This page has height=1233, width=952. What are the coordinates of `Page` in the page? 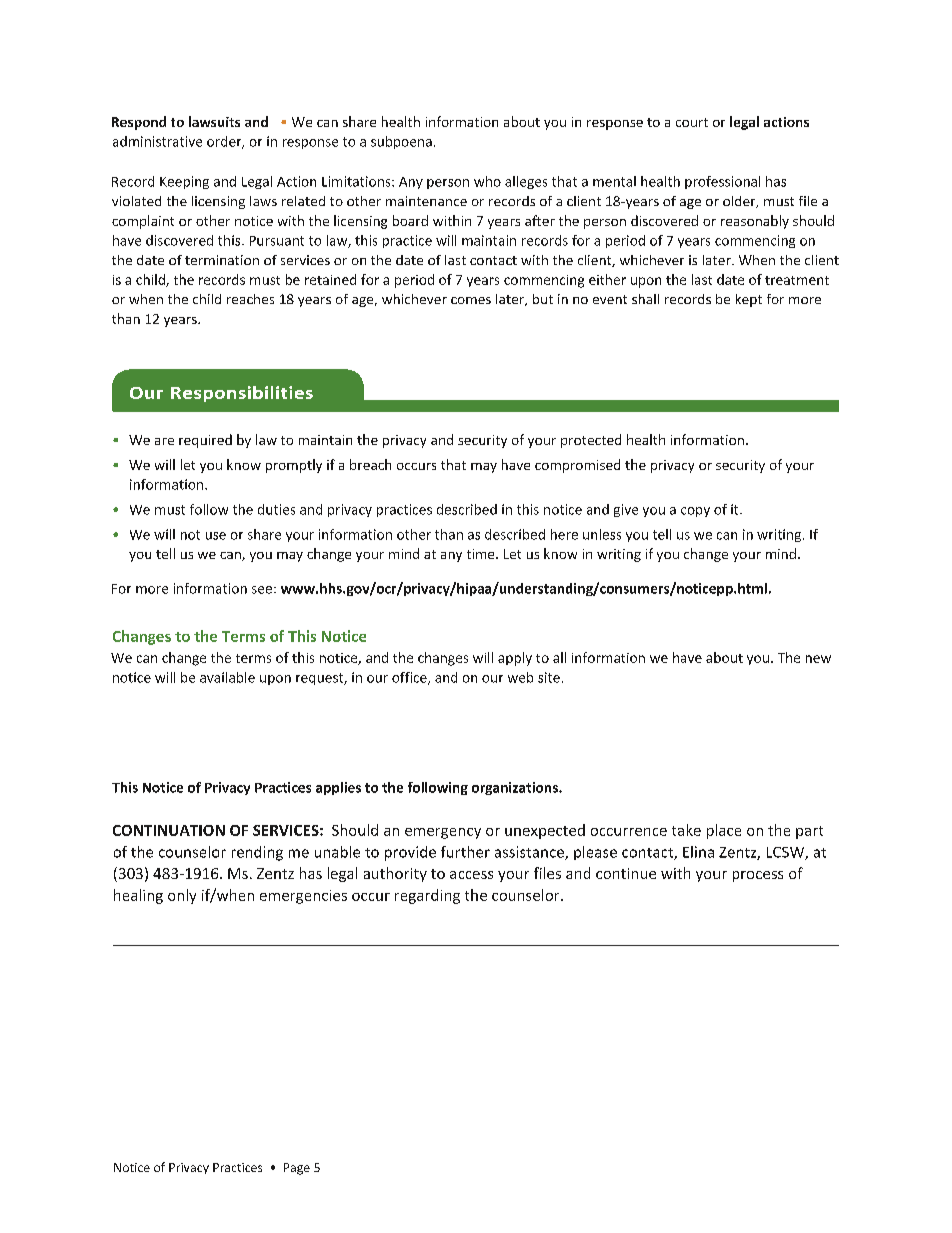 It's located at (297, 1169).
